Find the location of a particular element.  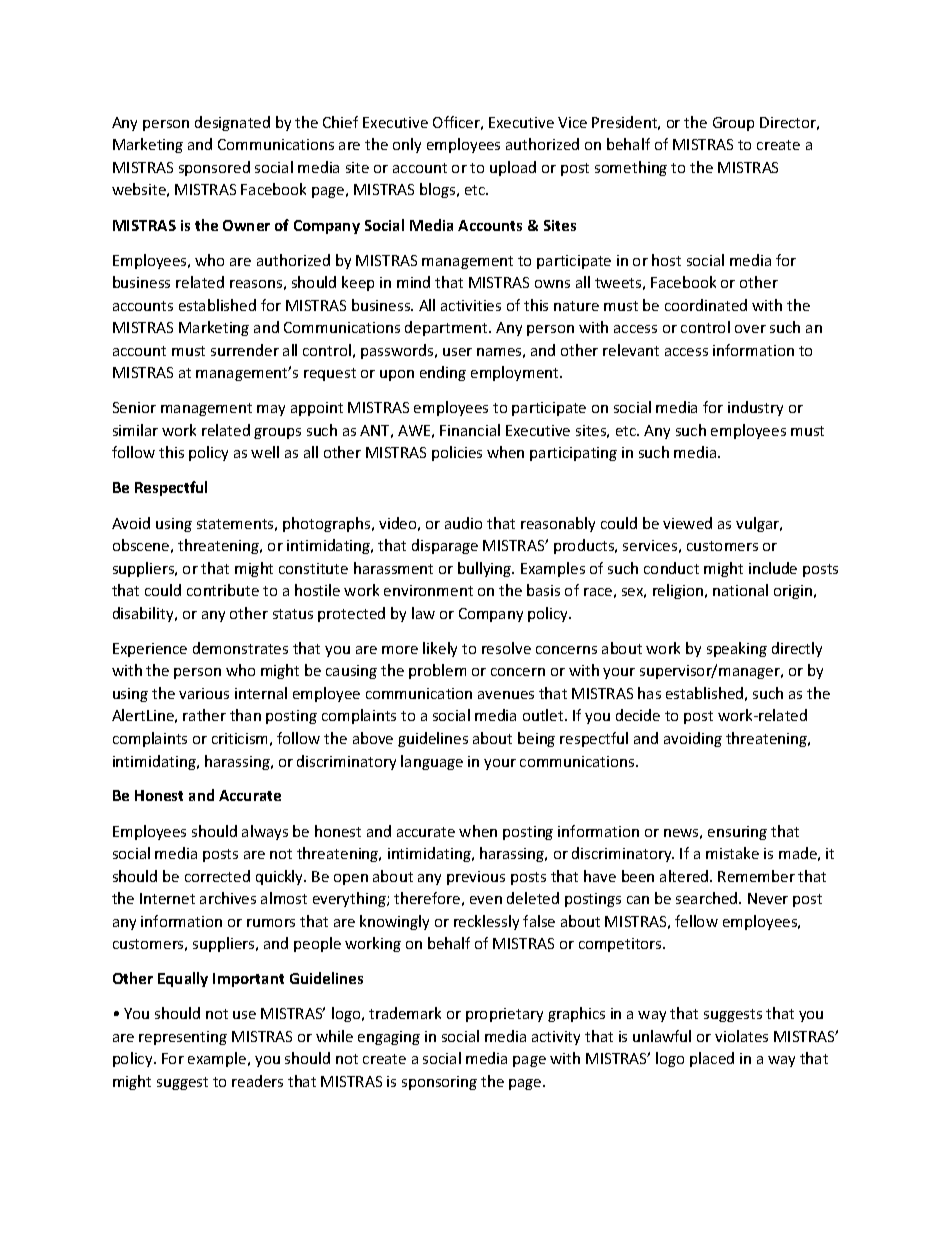

representing is located at coordinates (183, 1038).
